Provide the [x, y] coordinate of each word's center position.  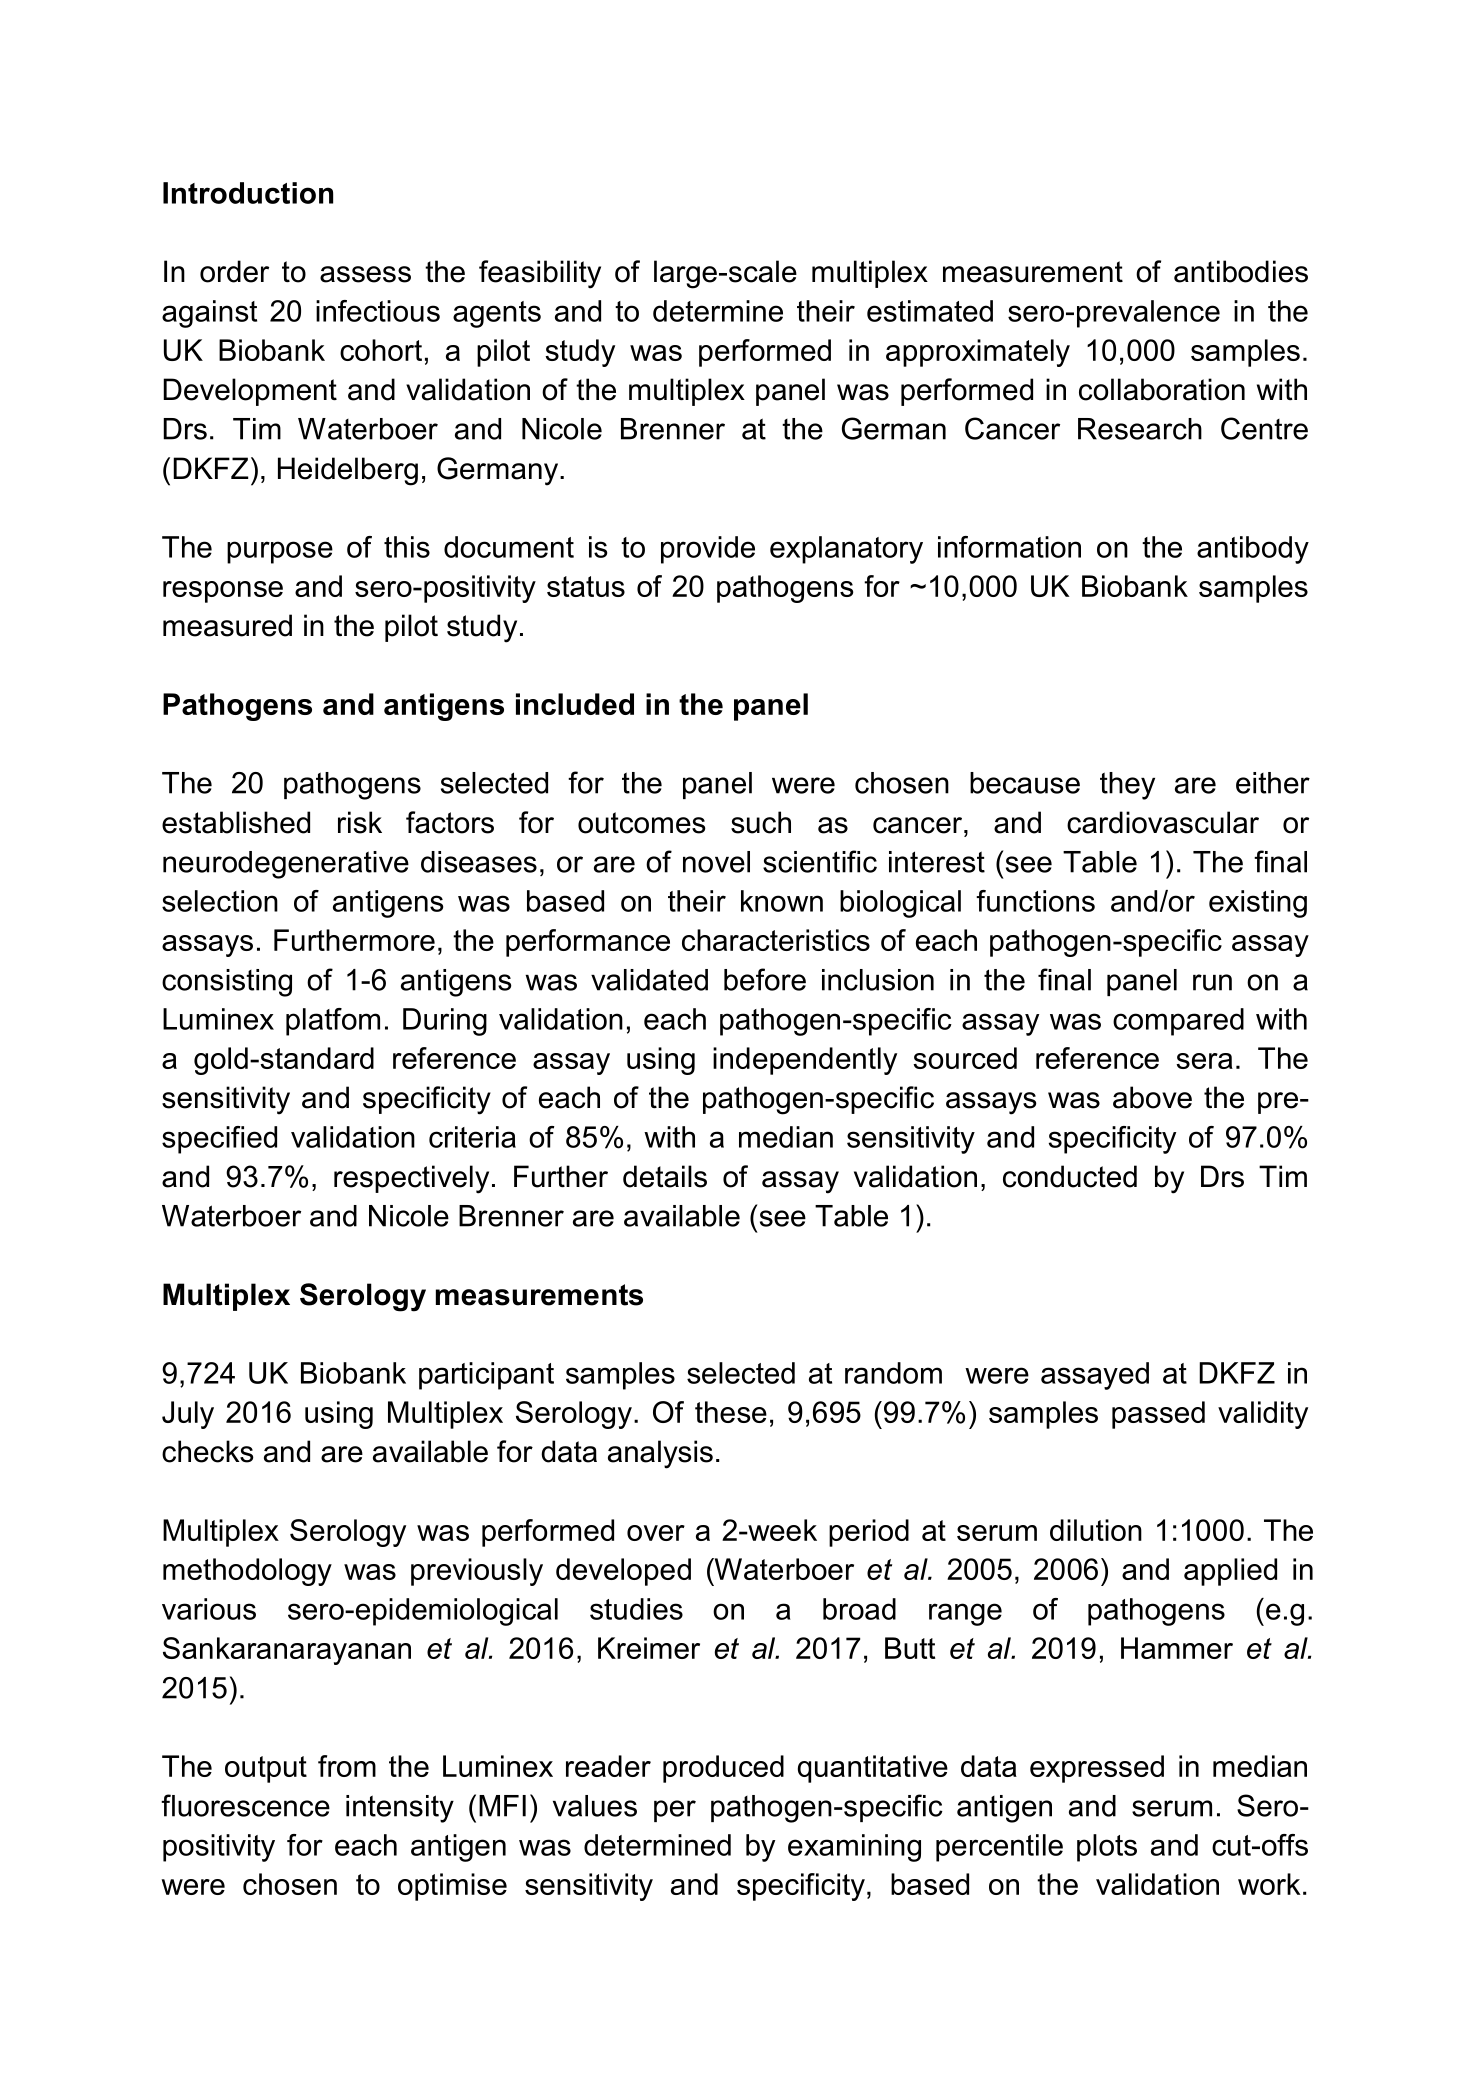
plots [1107, 1848]
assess [365, 274]
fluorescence [245, 1805]
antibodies [1241, 271]
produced [723, 1769]
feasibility [540, 274]
